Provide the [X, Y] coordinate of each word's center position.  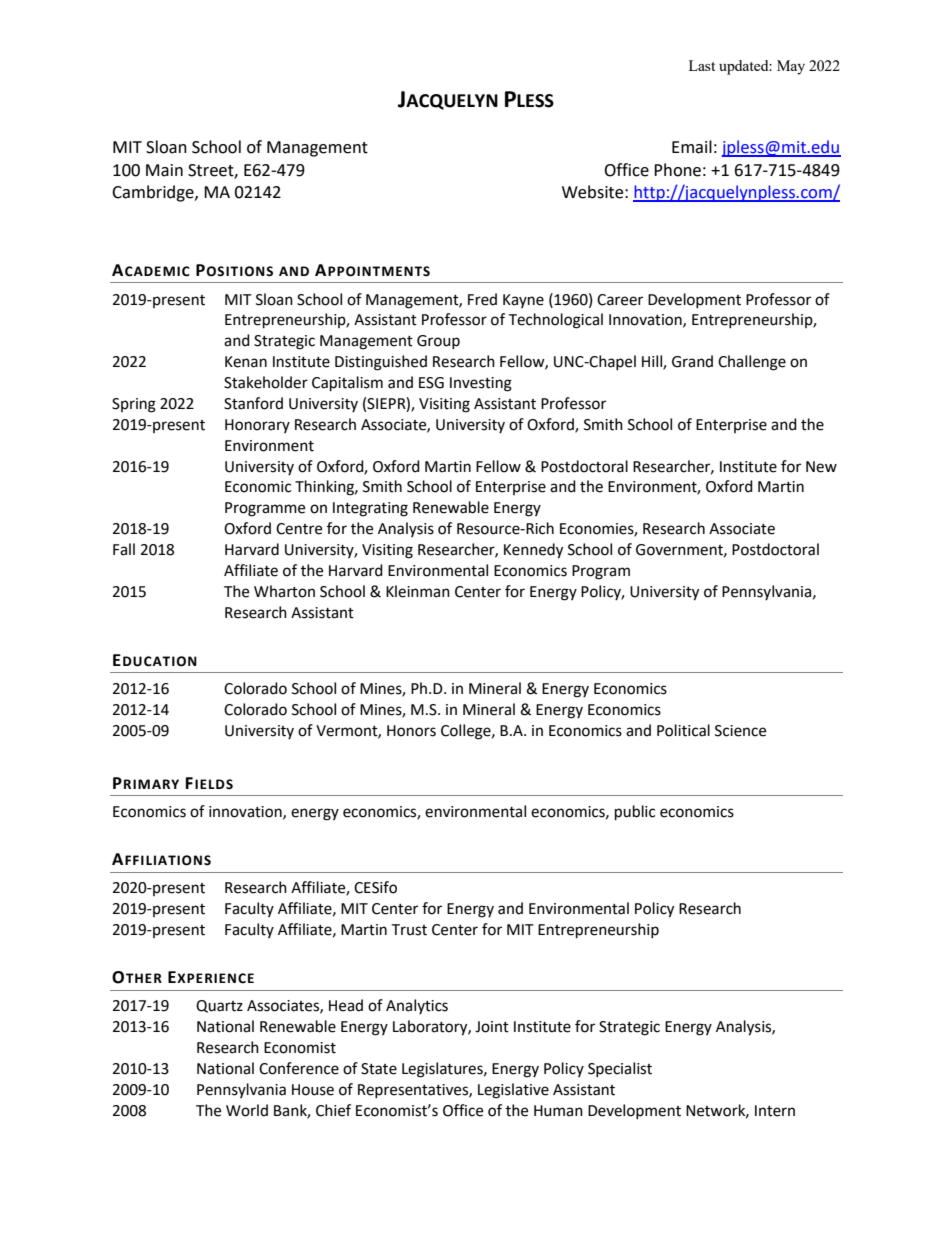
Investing [481, 384]
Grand [692, 361]
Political [683, 730]
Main [164, 170]
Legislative [513, 1091]
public [635, 813]
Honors [411, 731]
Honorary [257, 426]
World [247, 1110]
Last [702, 65]
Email [692, 147]
